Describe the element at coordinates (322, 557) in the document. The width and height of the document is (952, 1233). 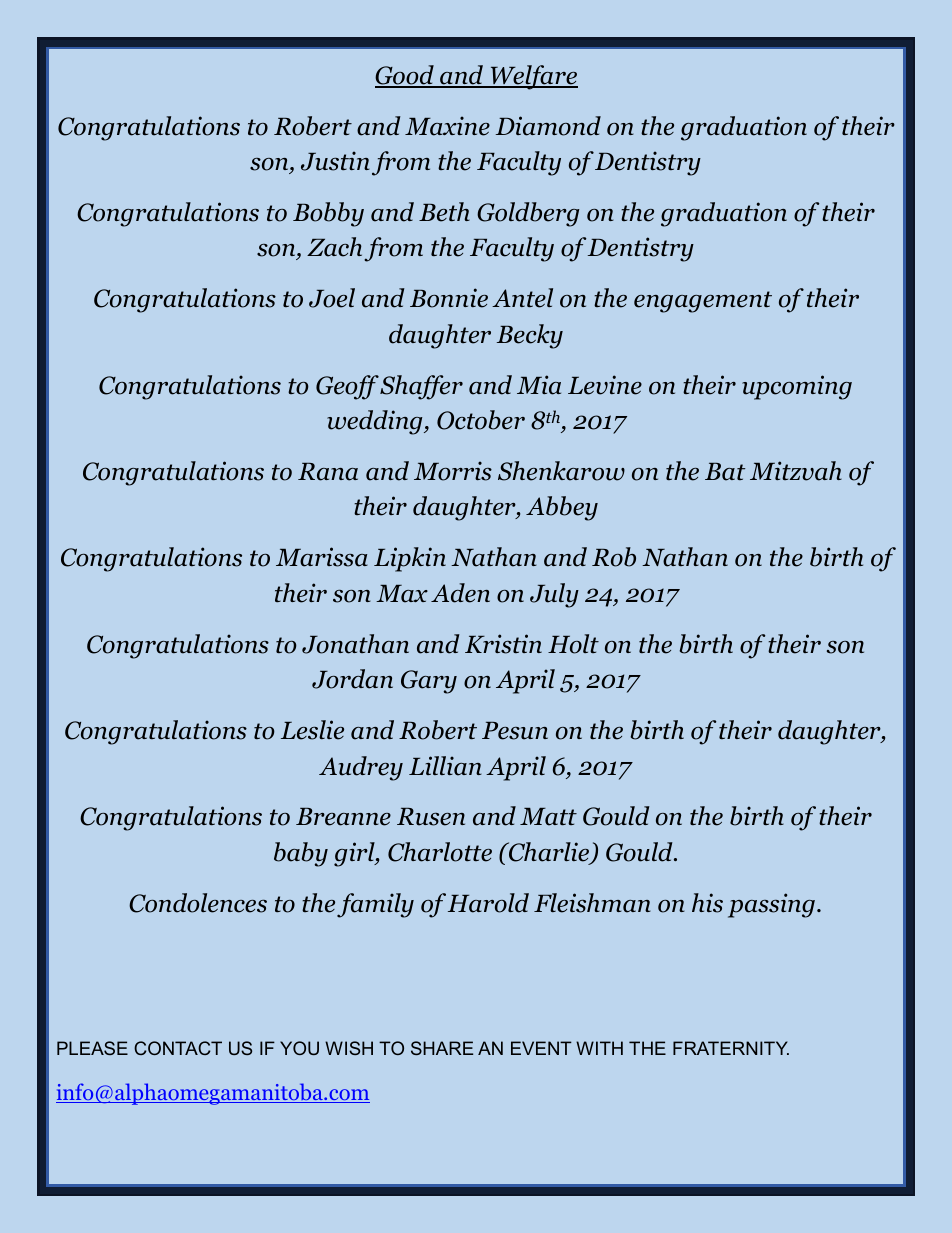
I see `Marissa` at that location.
